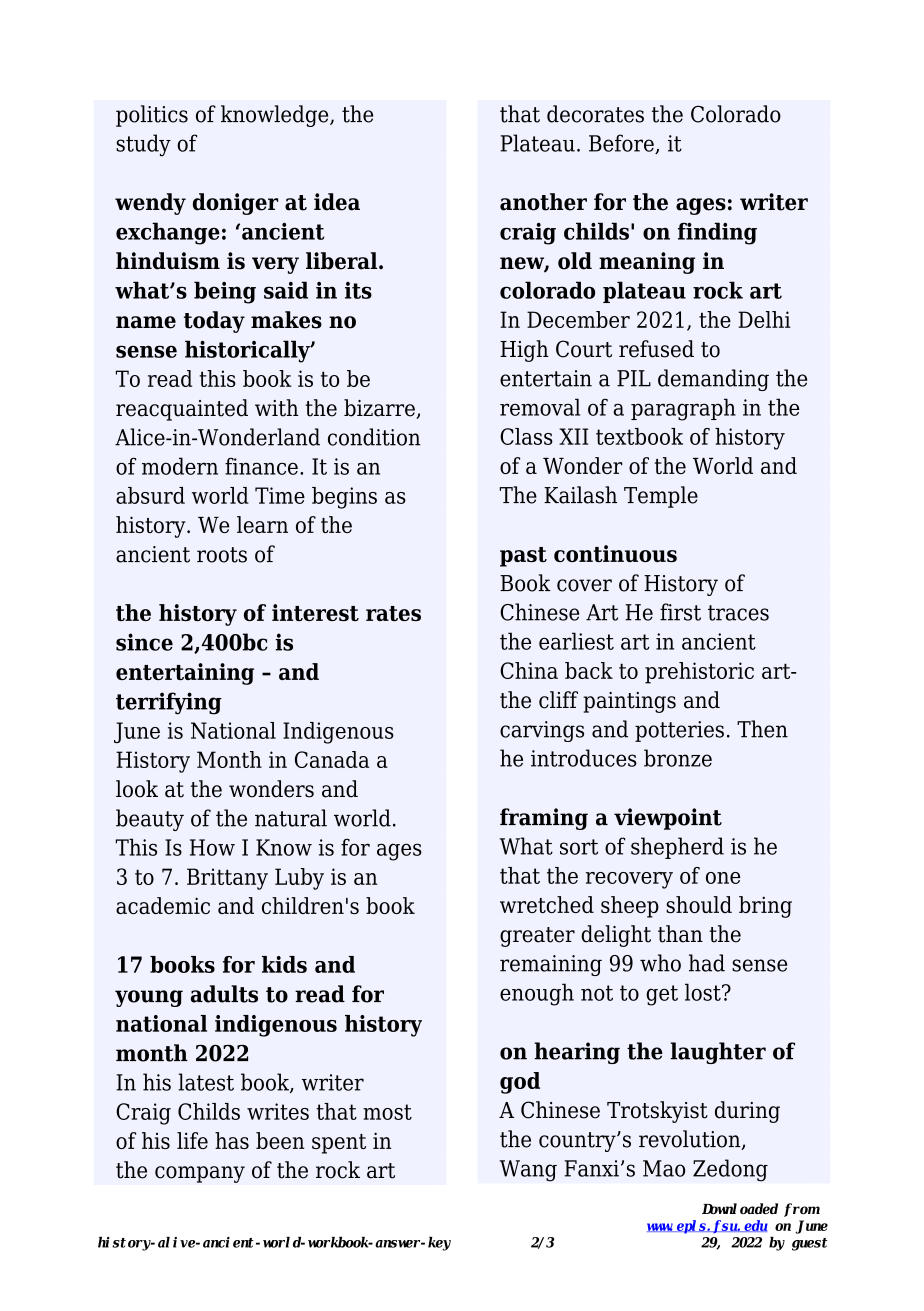 Image resolution: width=924 pixels, height=1311 pixels. Describe the element at coordinates (526, 436) in the image. I see `Class` at that location.
